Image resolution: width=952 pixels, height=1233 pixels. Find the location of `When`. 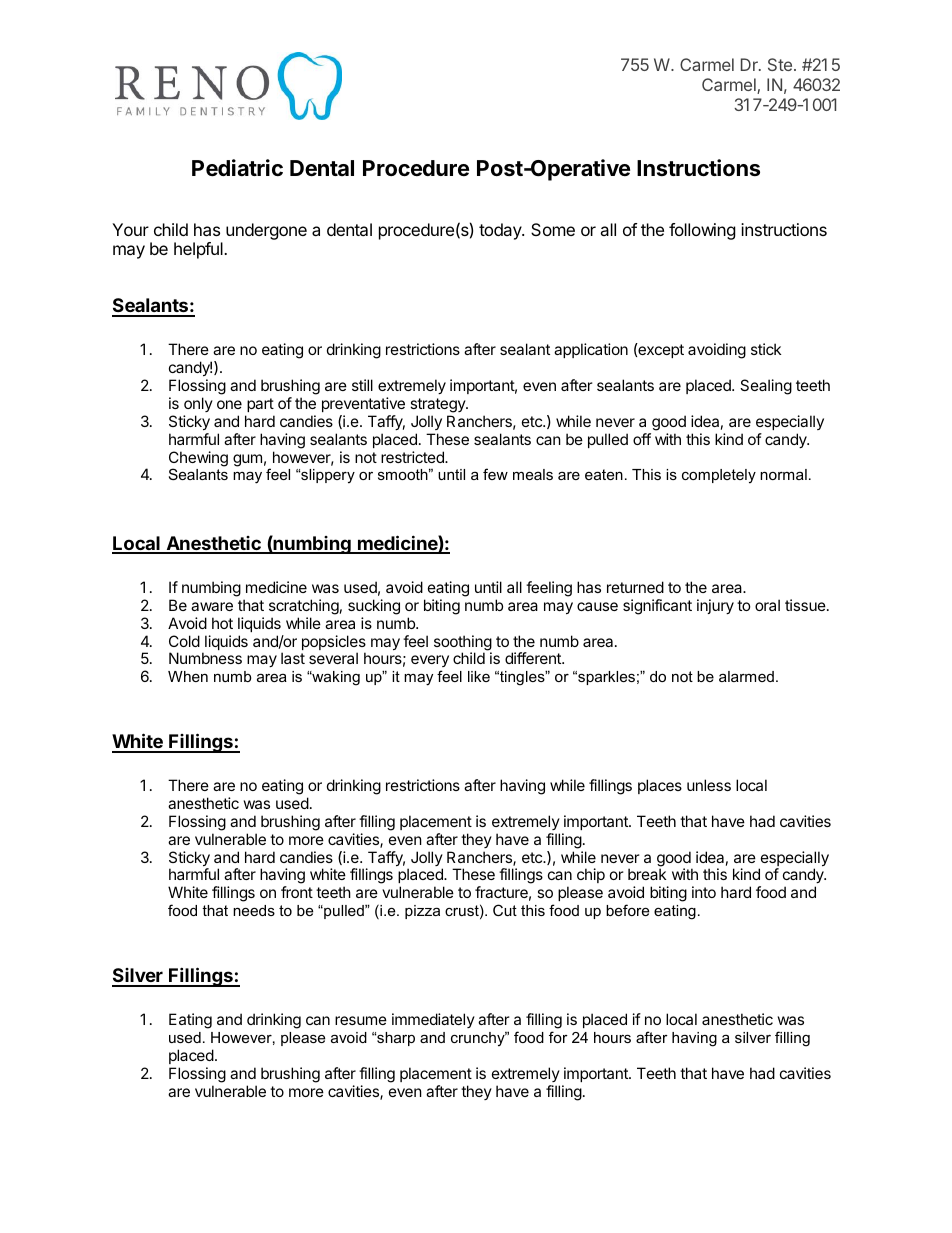

When is located at coordinates (188, 676).
